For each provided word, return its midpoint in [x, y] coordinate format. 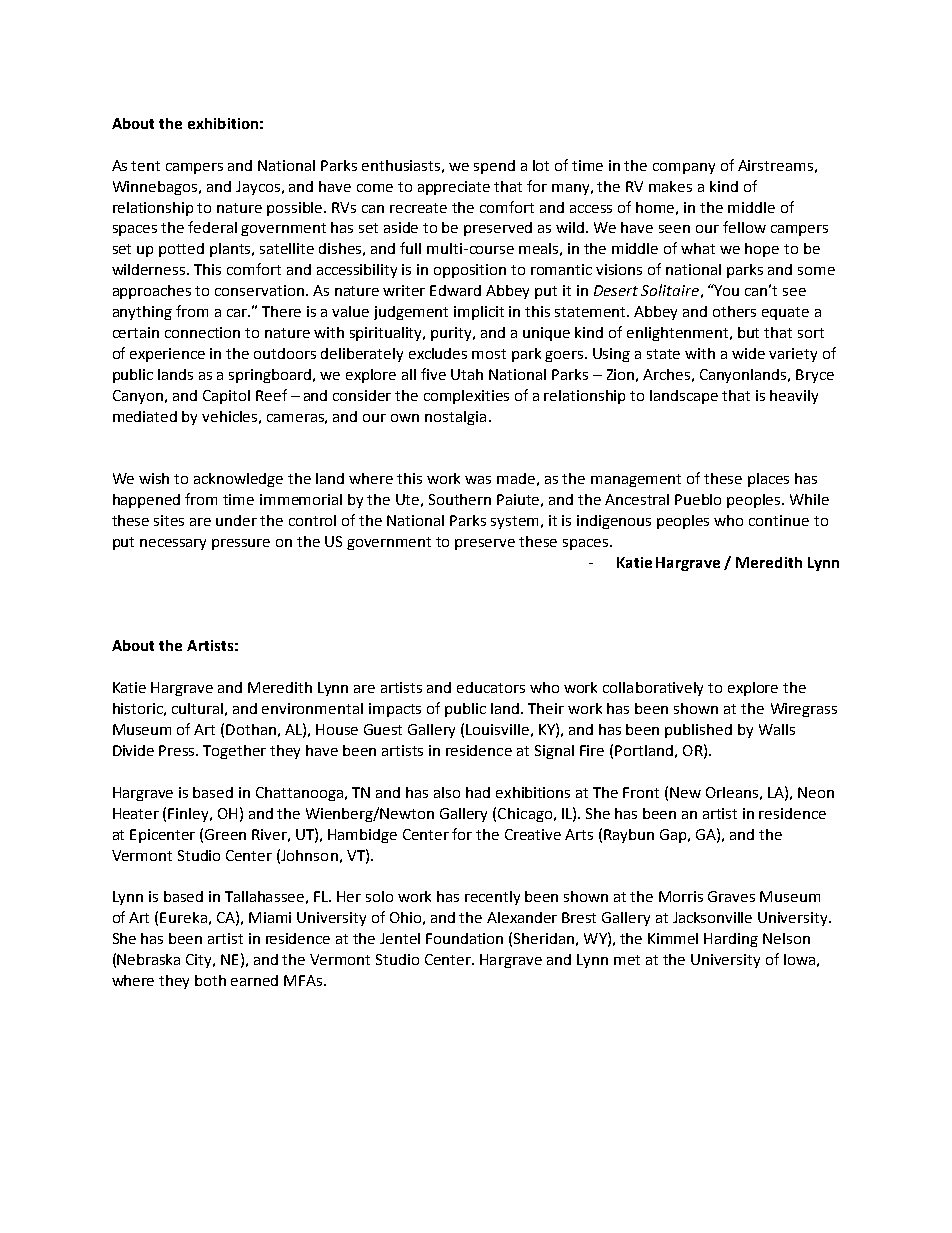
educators [491, 687]
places [768, 480]
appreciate [454, 188]
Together [234, 752]
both [210, 980]
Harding [731, 940]
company [684, 168]
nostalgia [455, 418]
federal [212, 227]
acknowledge [238, 480]
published [698, 731]
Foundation [464, 938]
